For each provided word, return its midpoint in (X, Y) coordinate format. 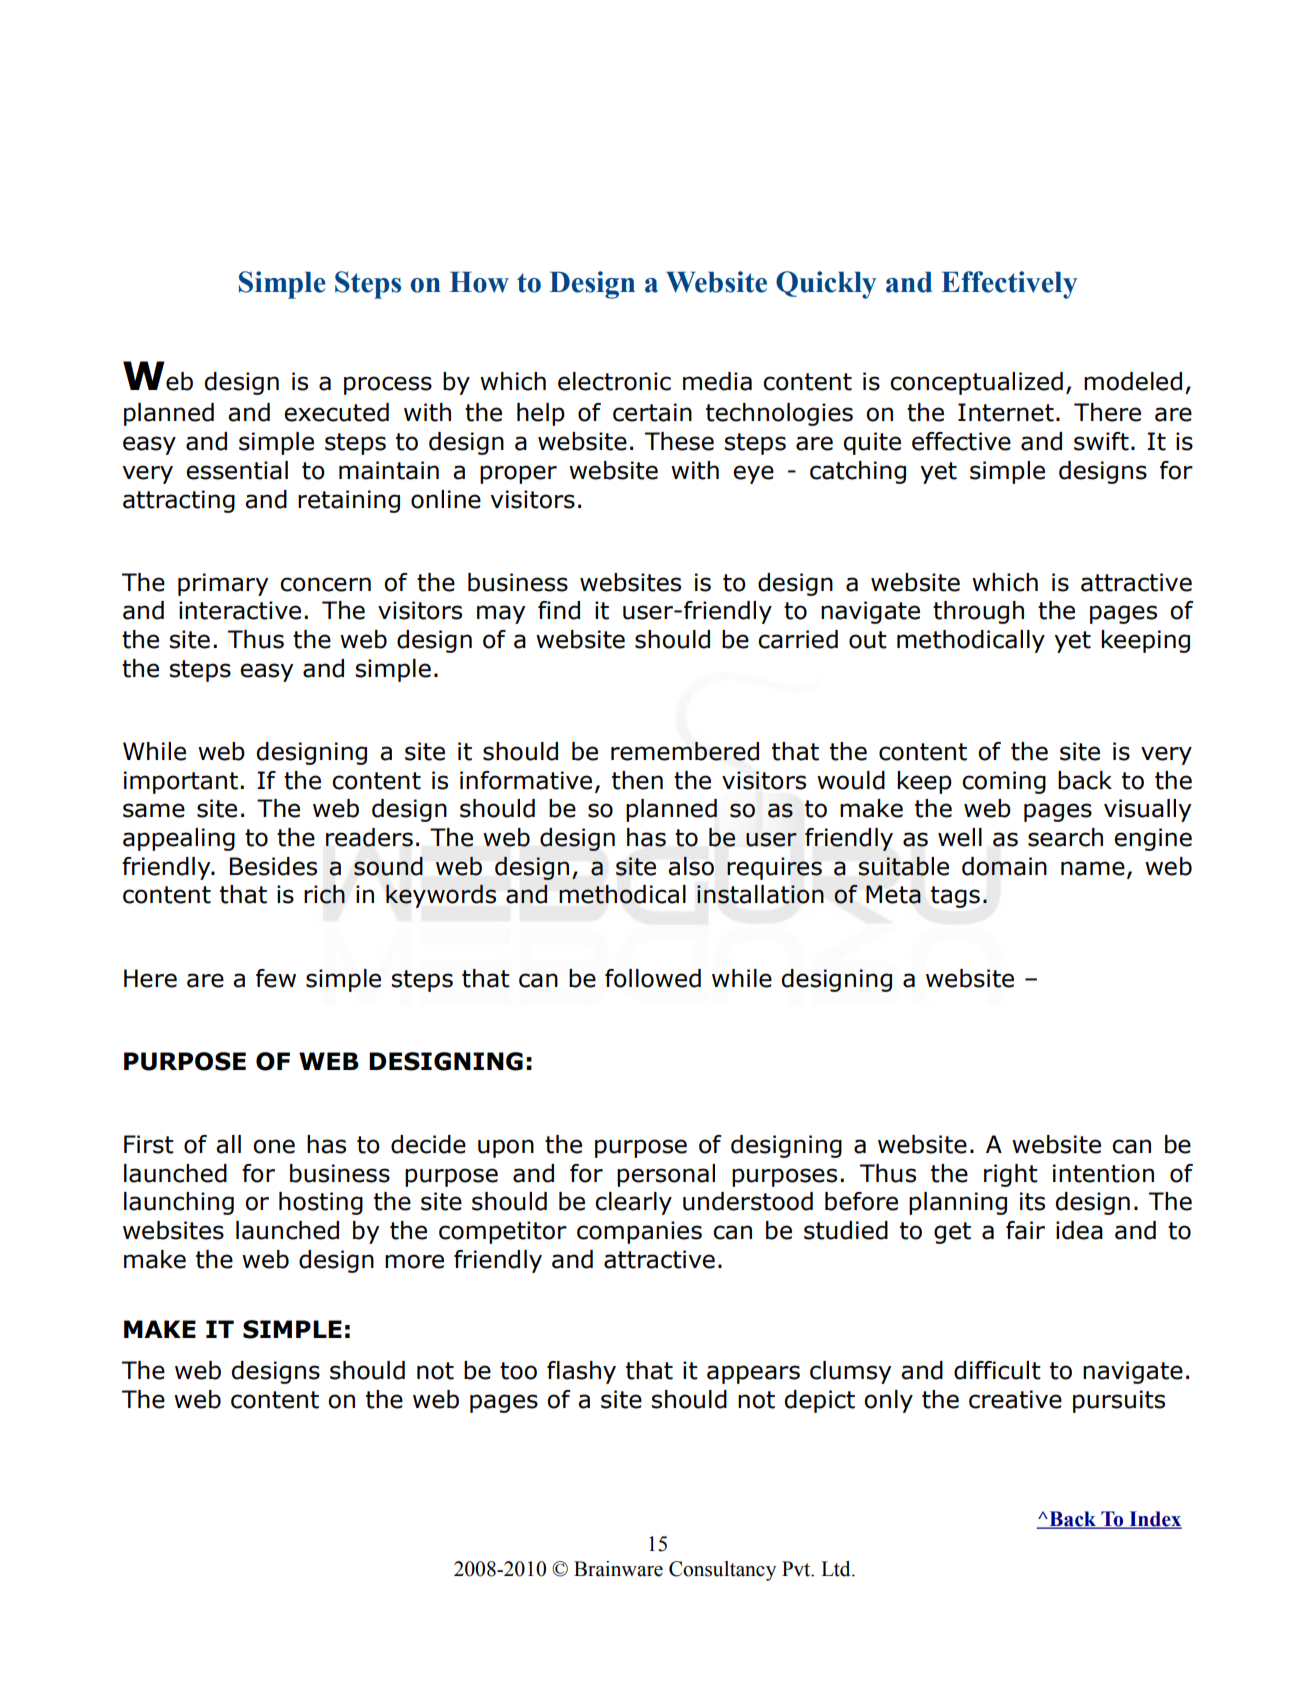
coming (1004, 782)
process (388, 385)
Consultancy (722, 1571)
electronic (614, 381)
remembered (685, 751)
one (274, 1146)
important (181, 782)
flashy (581, 1372)
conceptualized (976, 383)
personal (666, 1175)
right (1011, 1175)
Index (1154, 1520)
